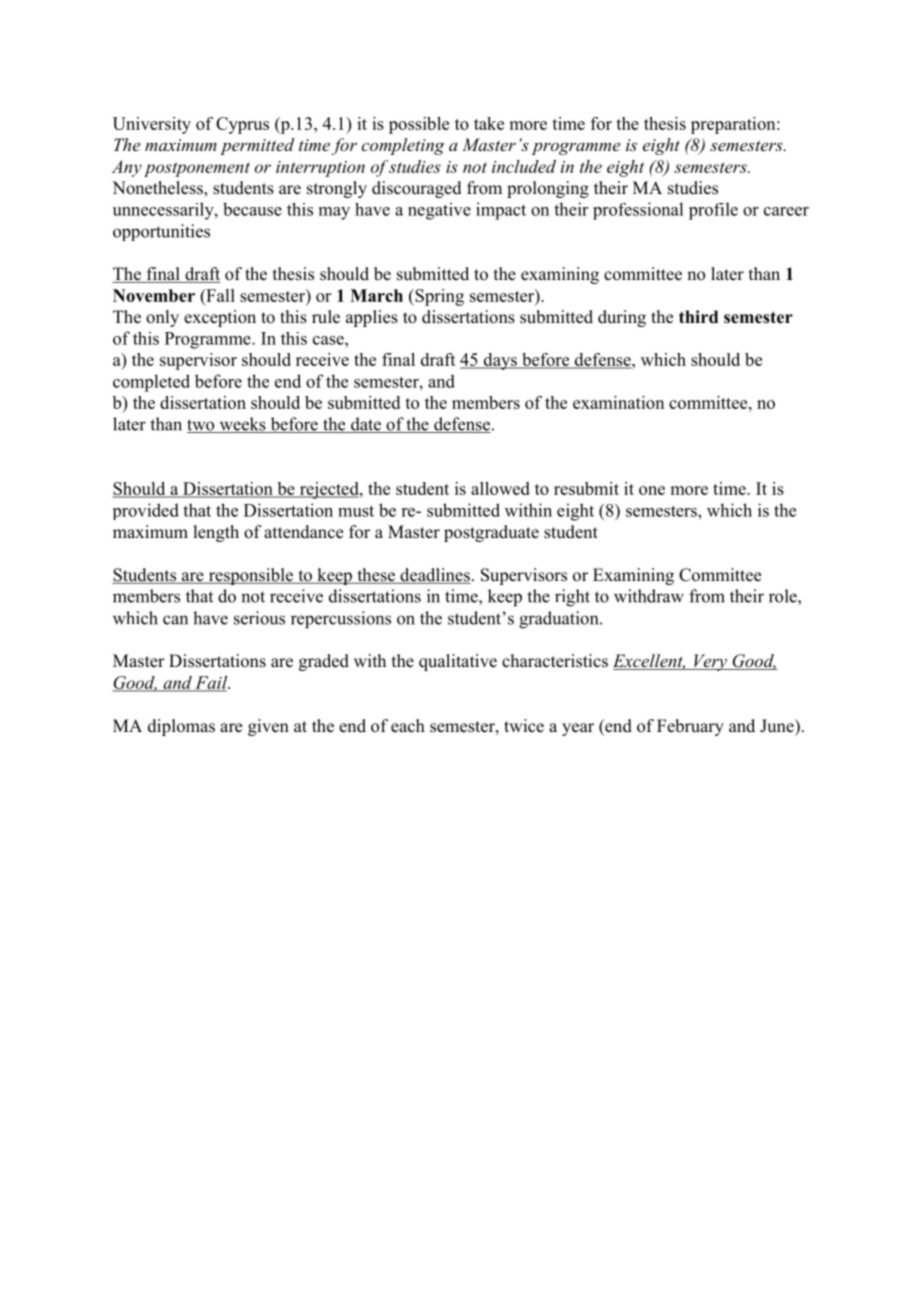 The height and width of the image is (1308, 924). I want to click on third, so click(698, 317).
